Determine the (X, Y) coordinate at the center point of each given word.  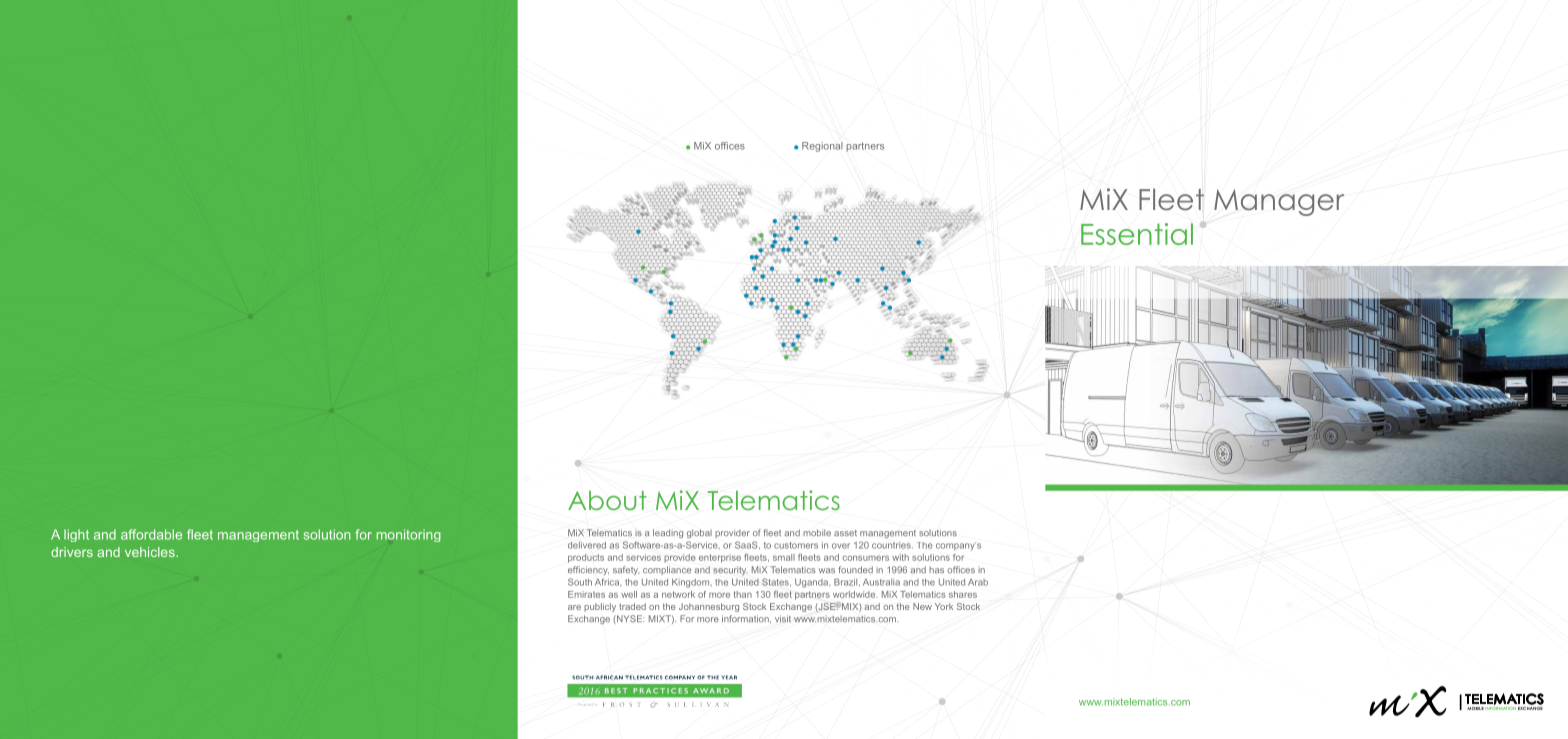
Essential (1137, 234)
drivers (72, 552)
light (76, 535)
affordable (151, 534)
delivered (587, 545)
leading (668, 533)
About (607, 500)
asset (845, 533)
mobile (817, 532)
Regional (822, 147)
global (699, 533)
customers (796, 545)
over (841, 546)
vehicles (151, 552)
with (900, 557)
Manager (1279, 202)
